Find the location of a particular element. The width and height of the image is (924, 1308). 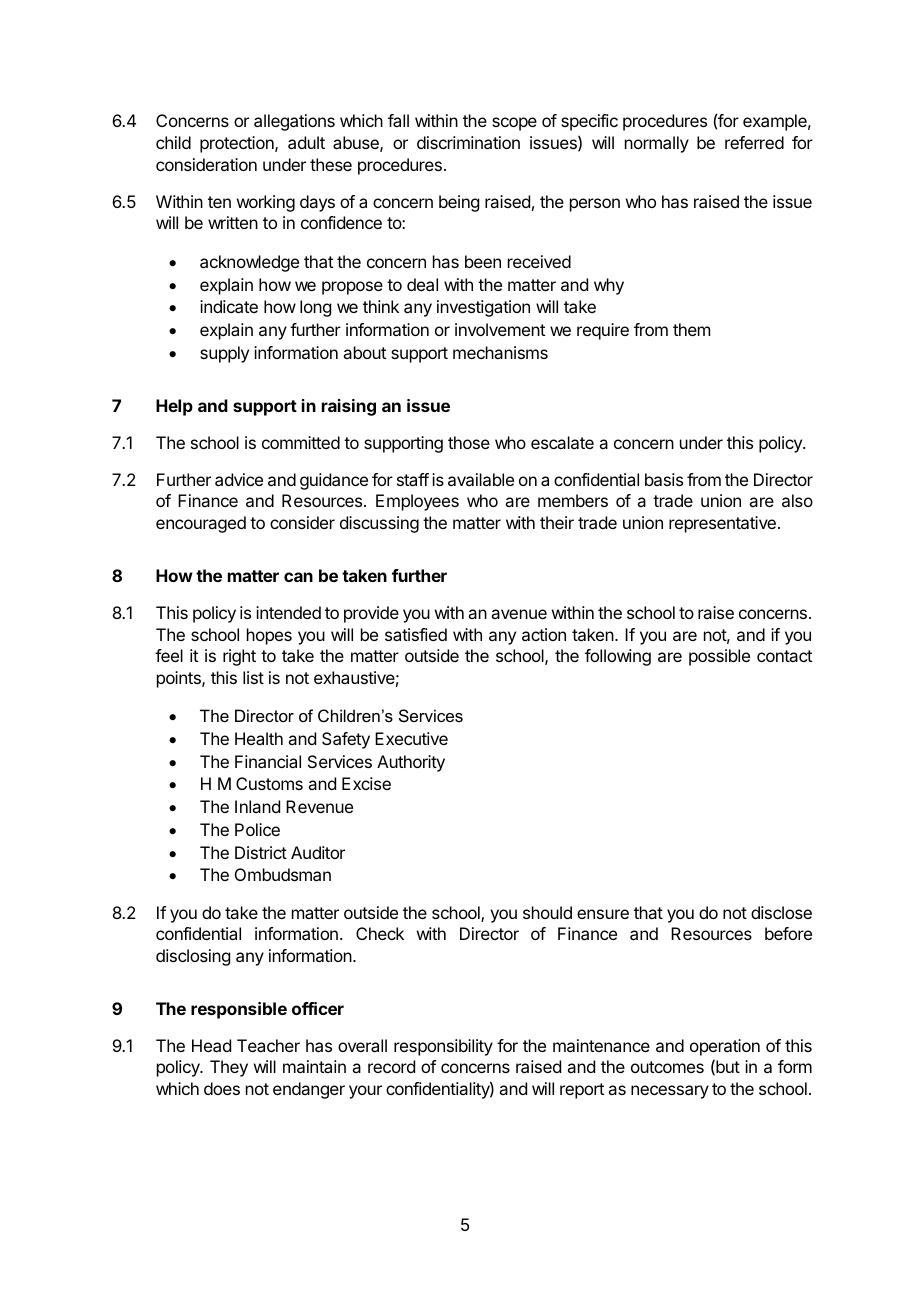

available is located at coordinates (481, 479).
